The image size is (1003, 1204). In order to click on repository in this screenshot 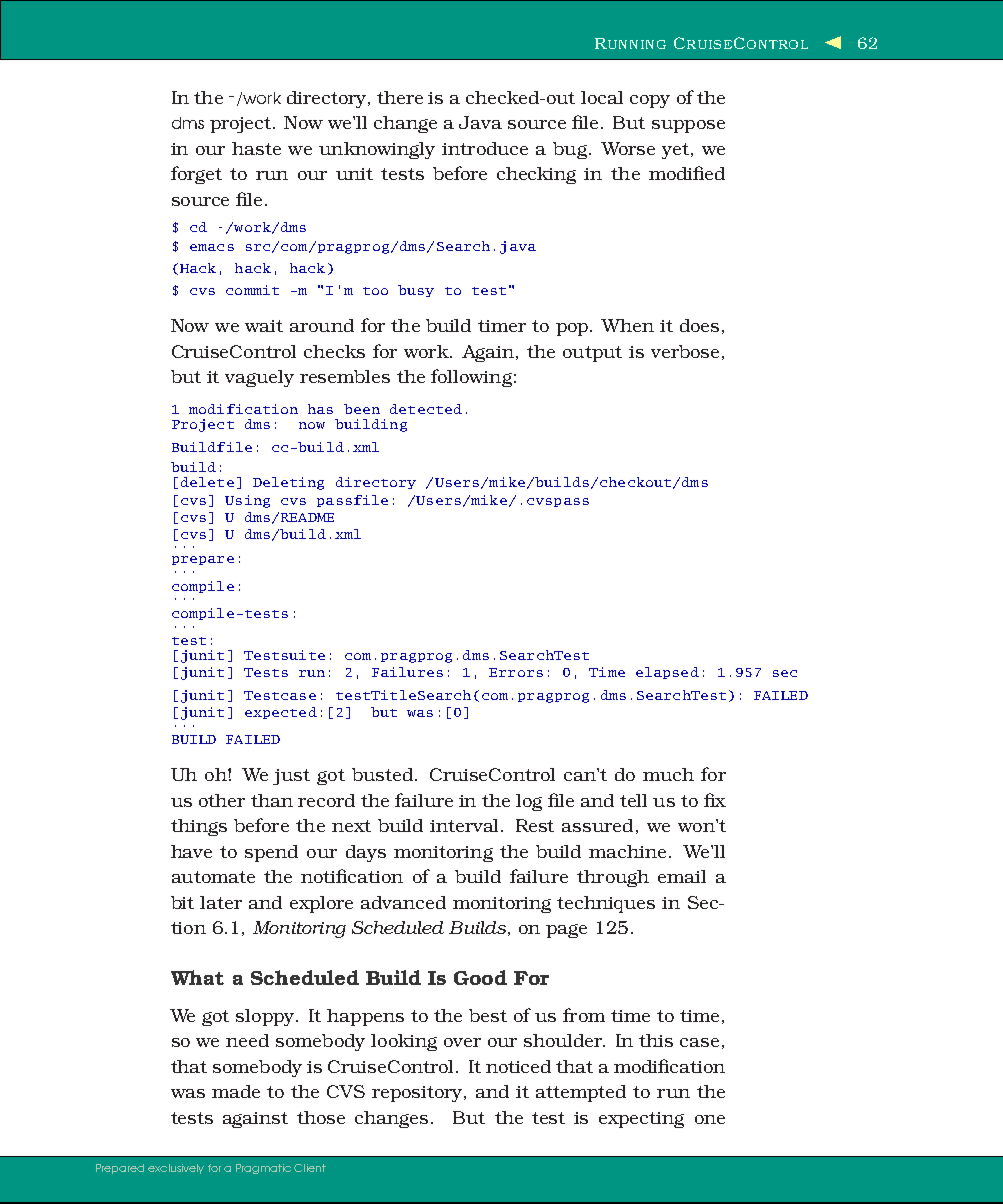, I will do `click(419, 1094)`.
